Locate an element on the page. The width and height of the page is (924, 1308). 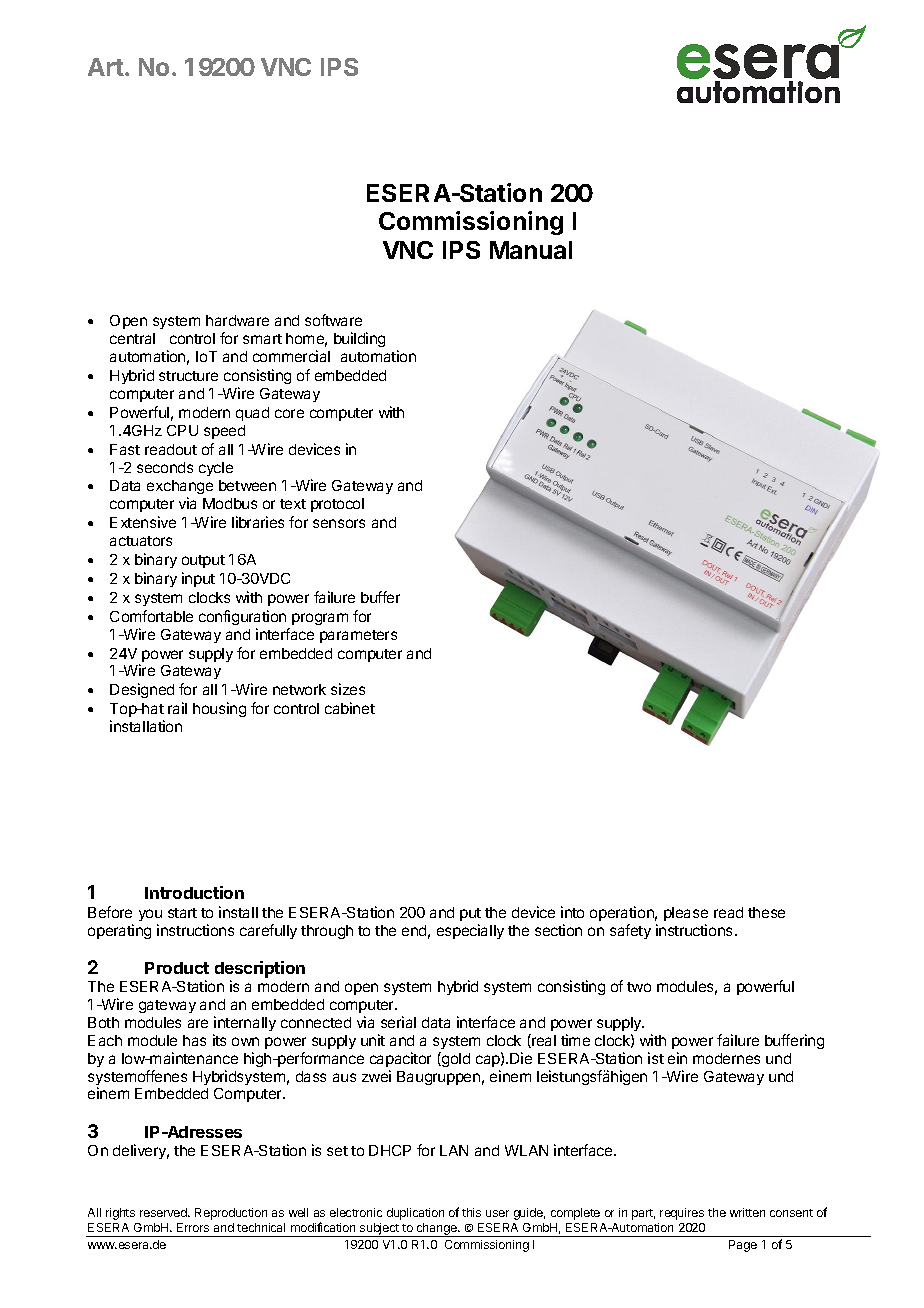
parameters is located at coordinates (358, 636).
